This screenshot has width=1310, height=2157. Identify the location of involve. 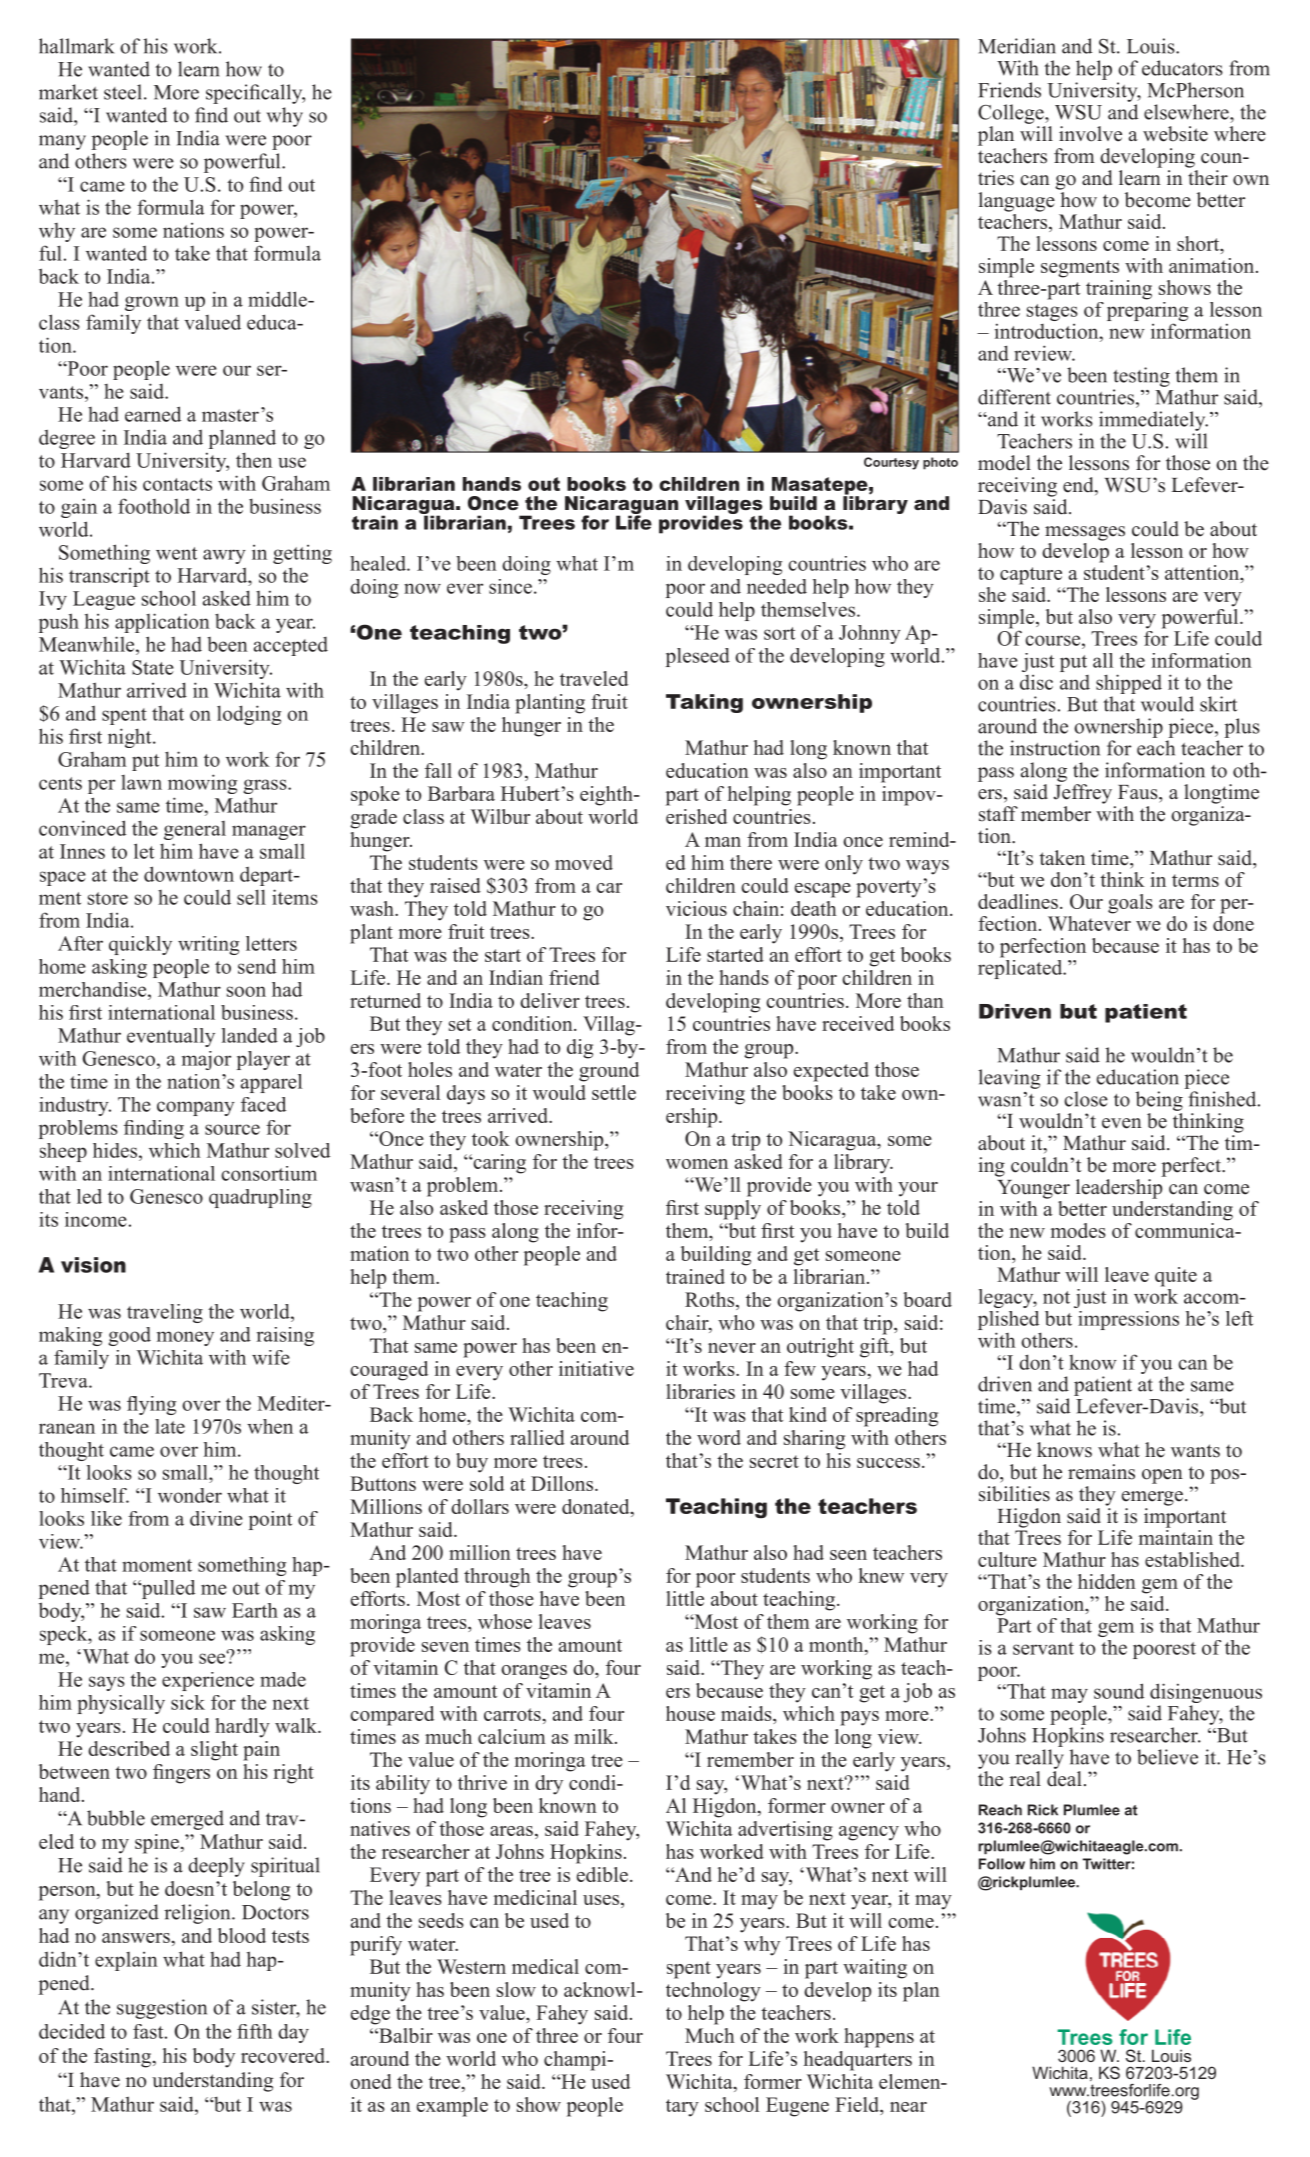
(1090, 134).
